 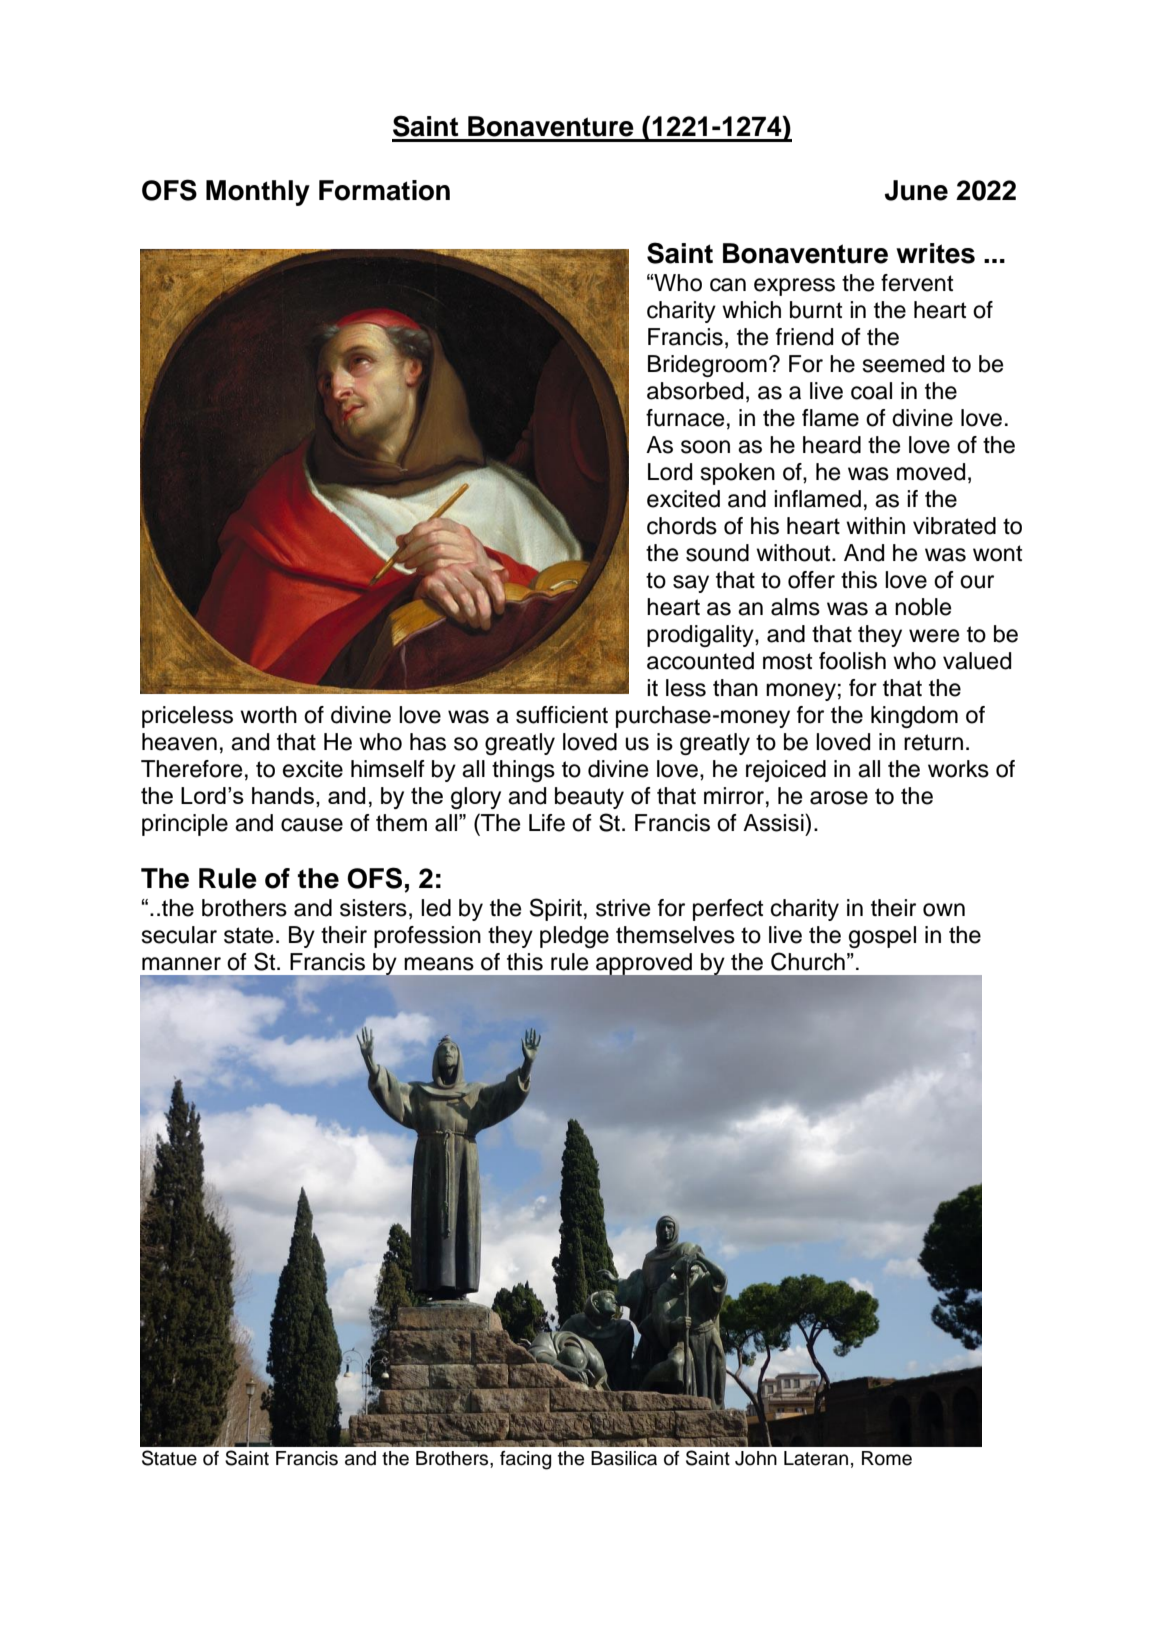 What do you see at coordinates (169, 1458) in the image?
I see `Statue` at bounding box center [169, 1458].
